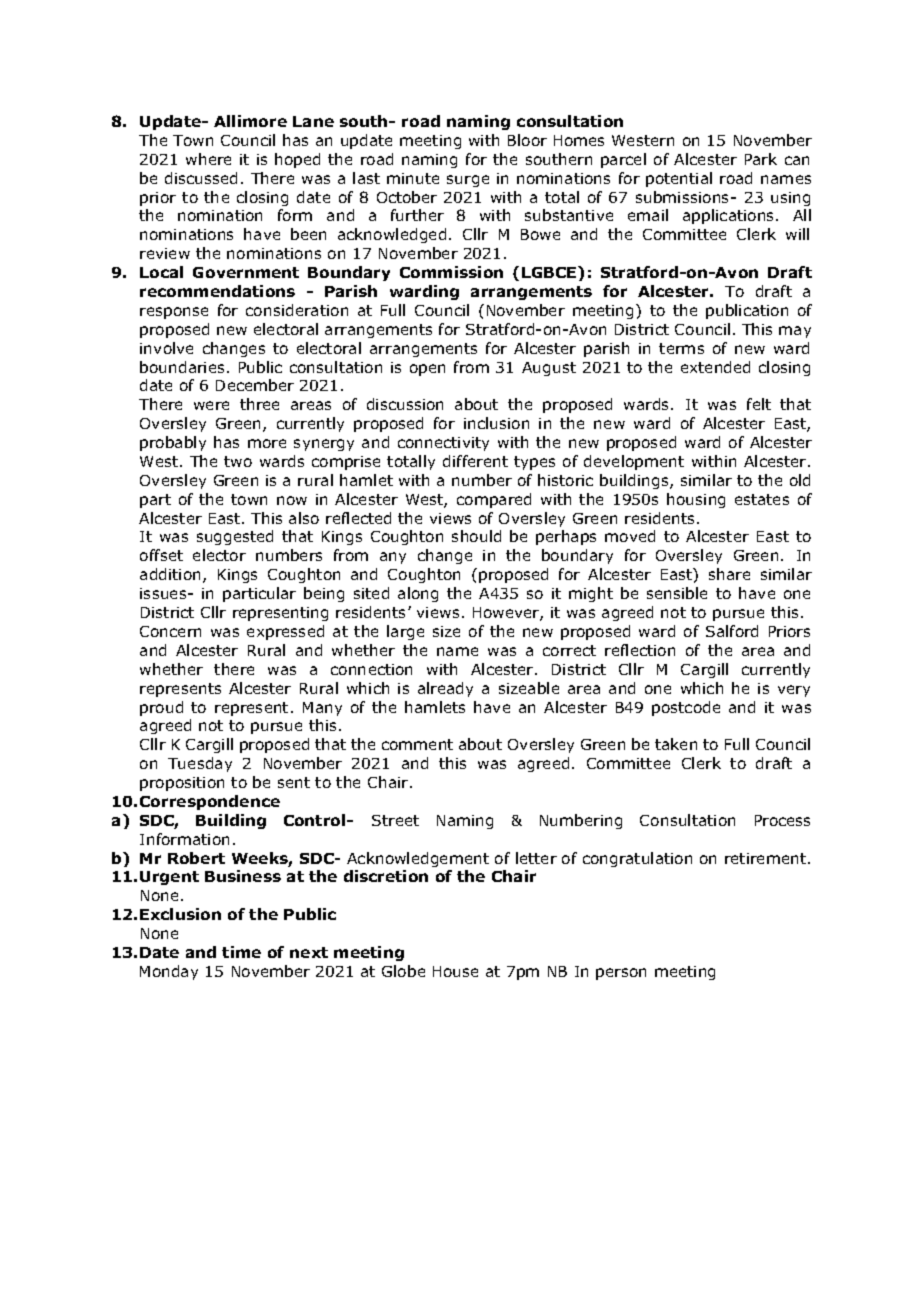  I want to click on where, so click(208, 159).
